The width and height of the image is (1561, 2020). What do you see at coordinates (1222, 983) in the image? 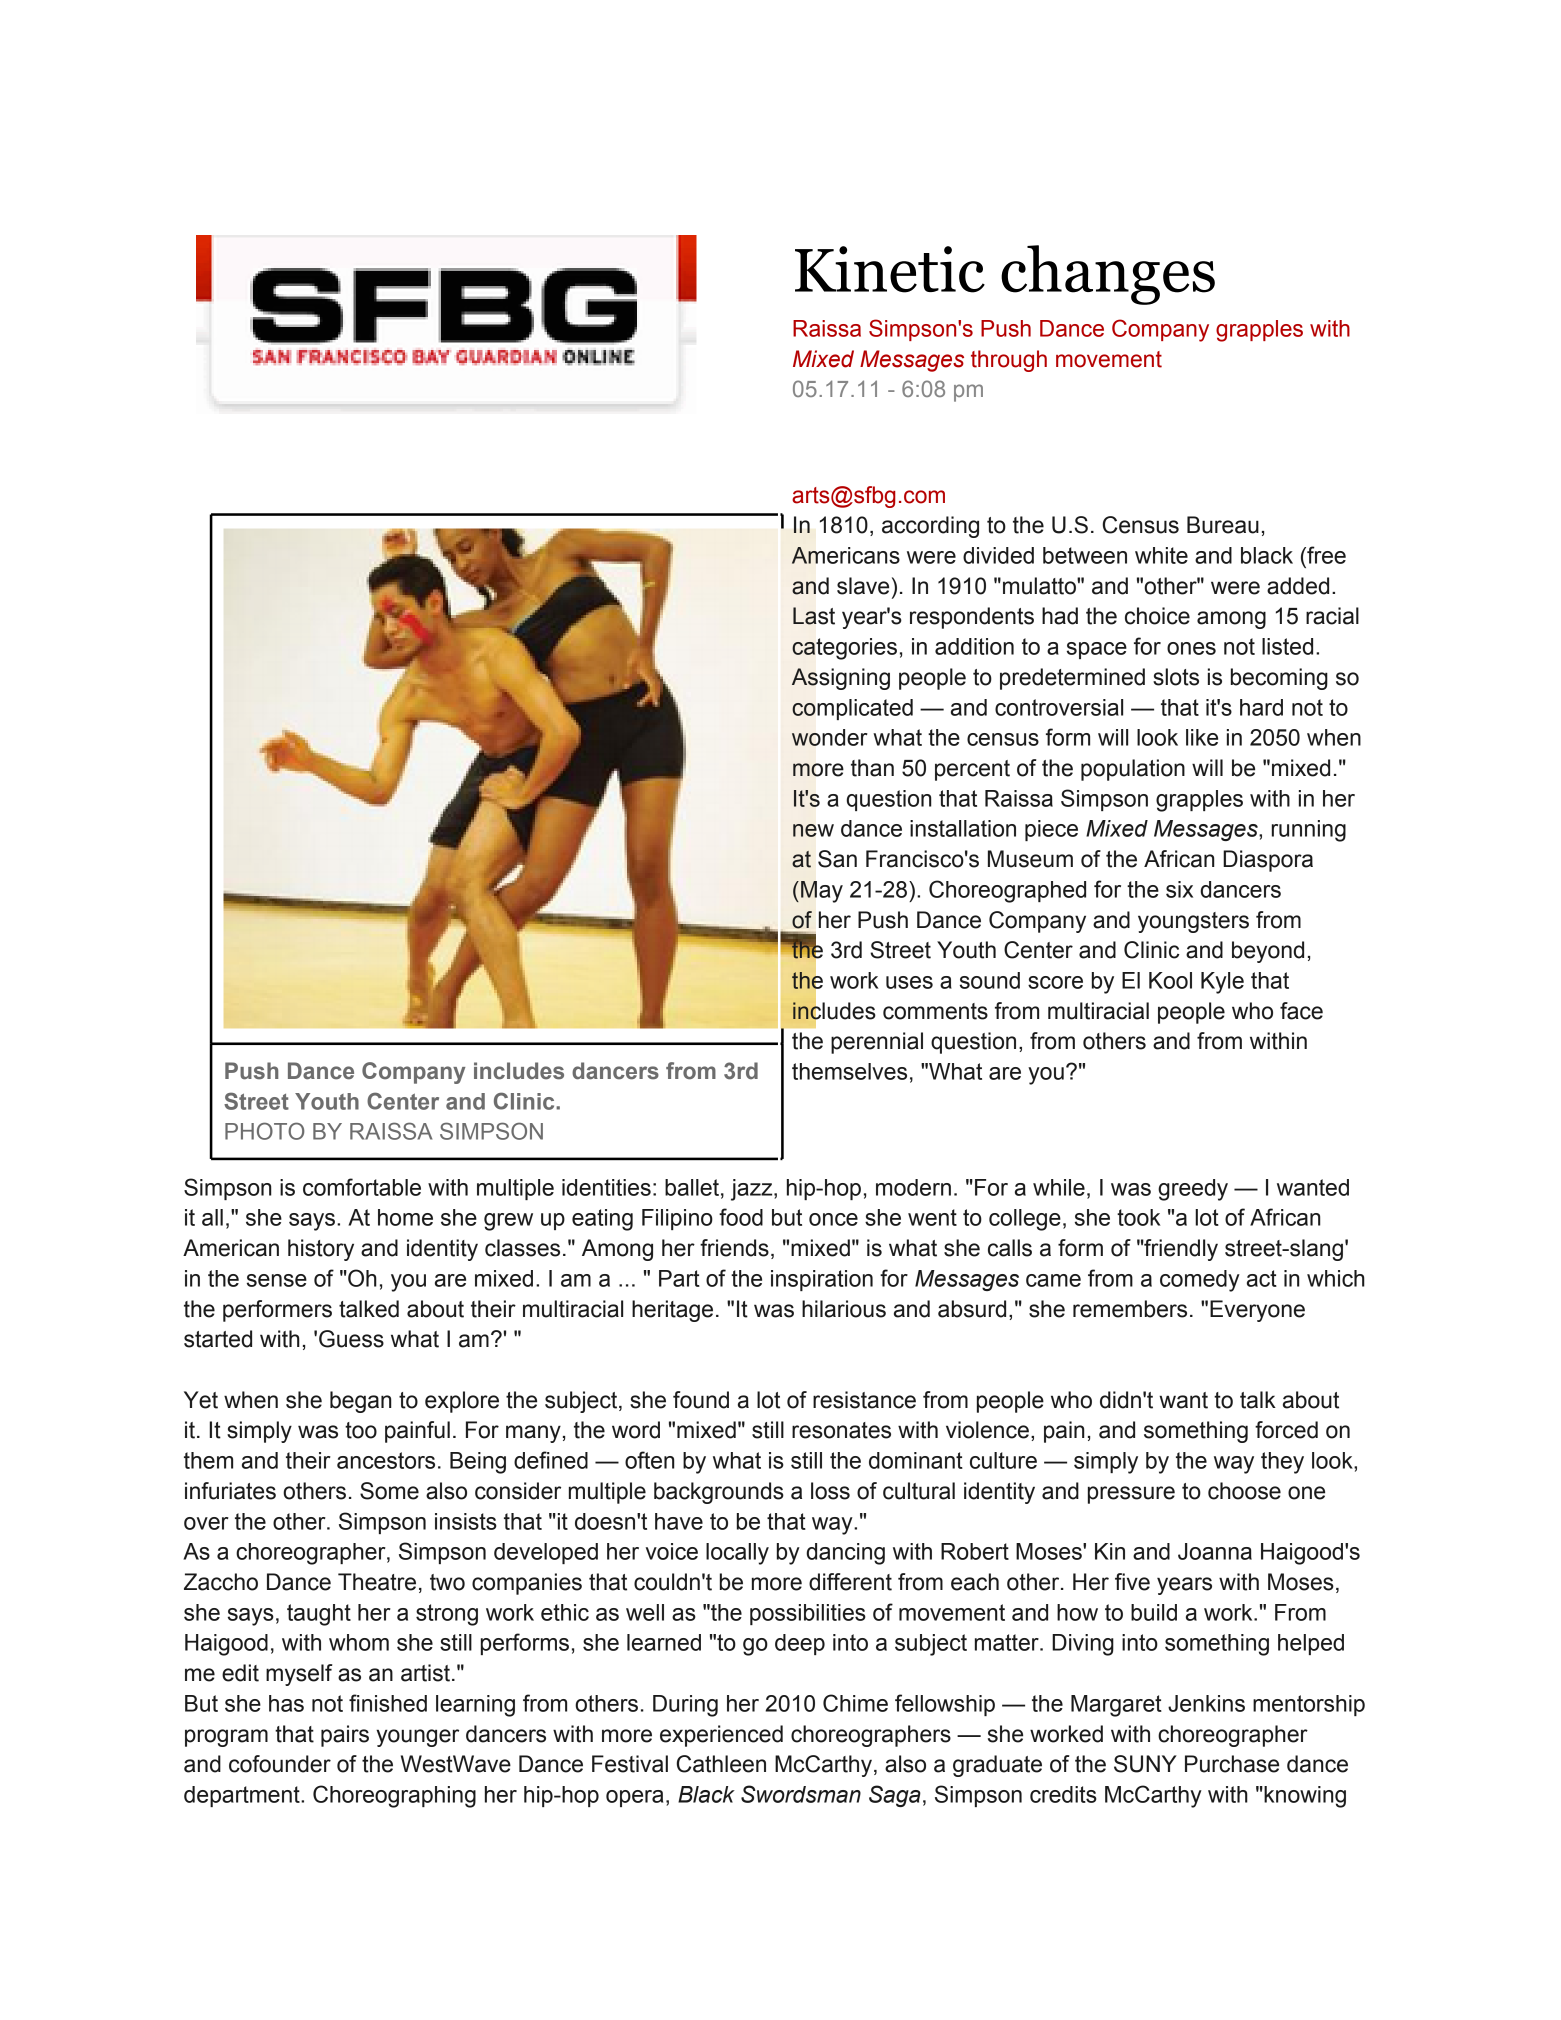
I see `Kyle` at bounding box center [1222, 983].
